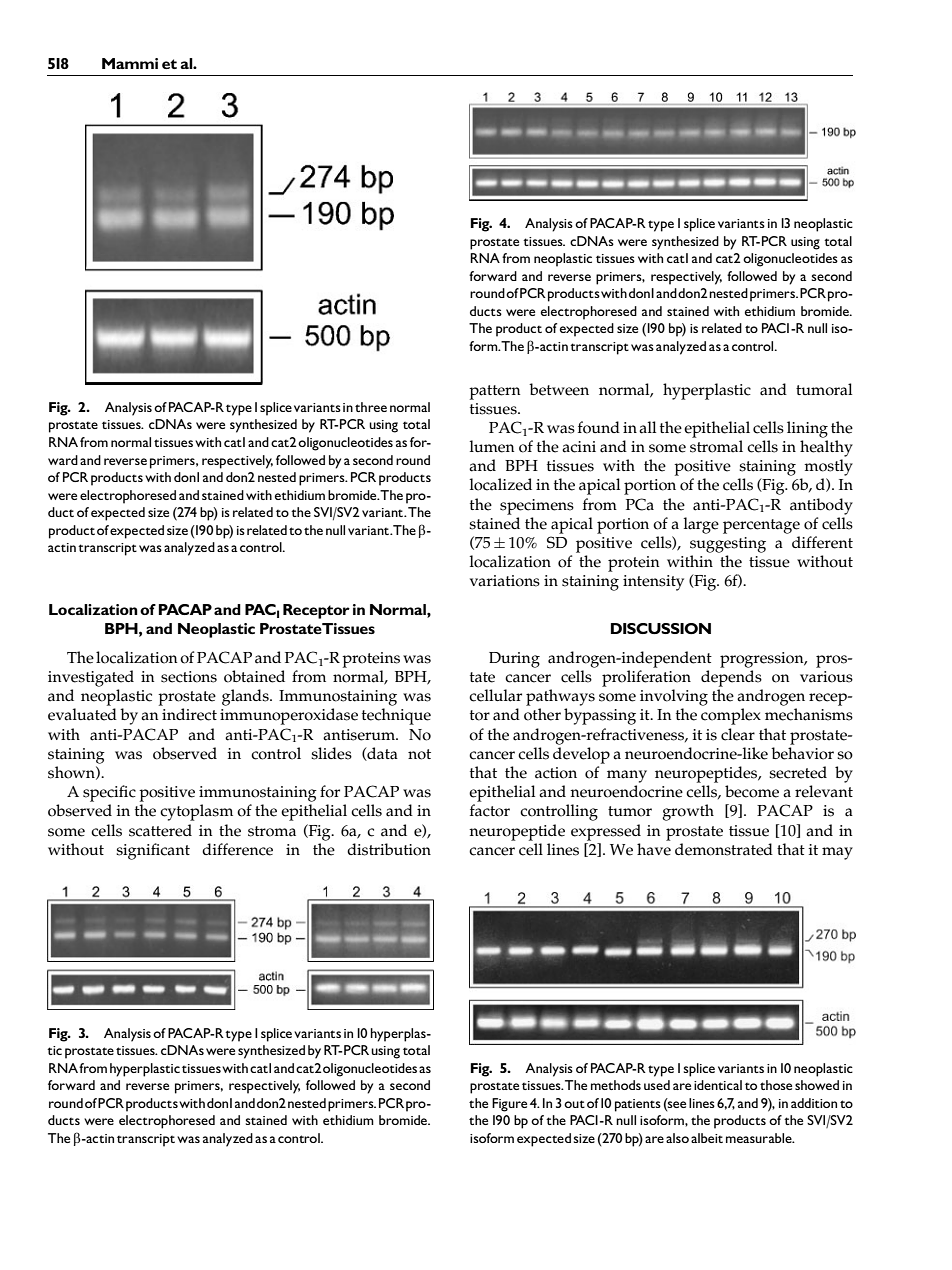  What do you see at coordinates (509, 1105) in the screenshot?
I see `Figure` at bounding box center [509, 1105].
